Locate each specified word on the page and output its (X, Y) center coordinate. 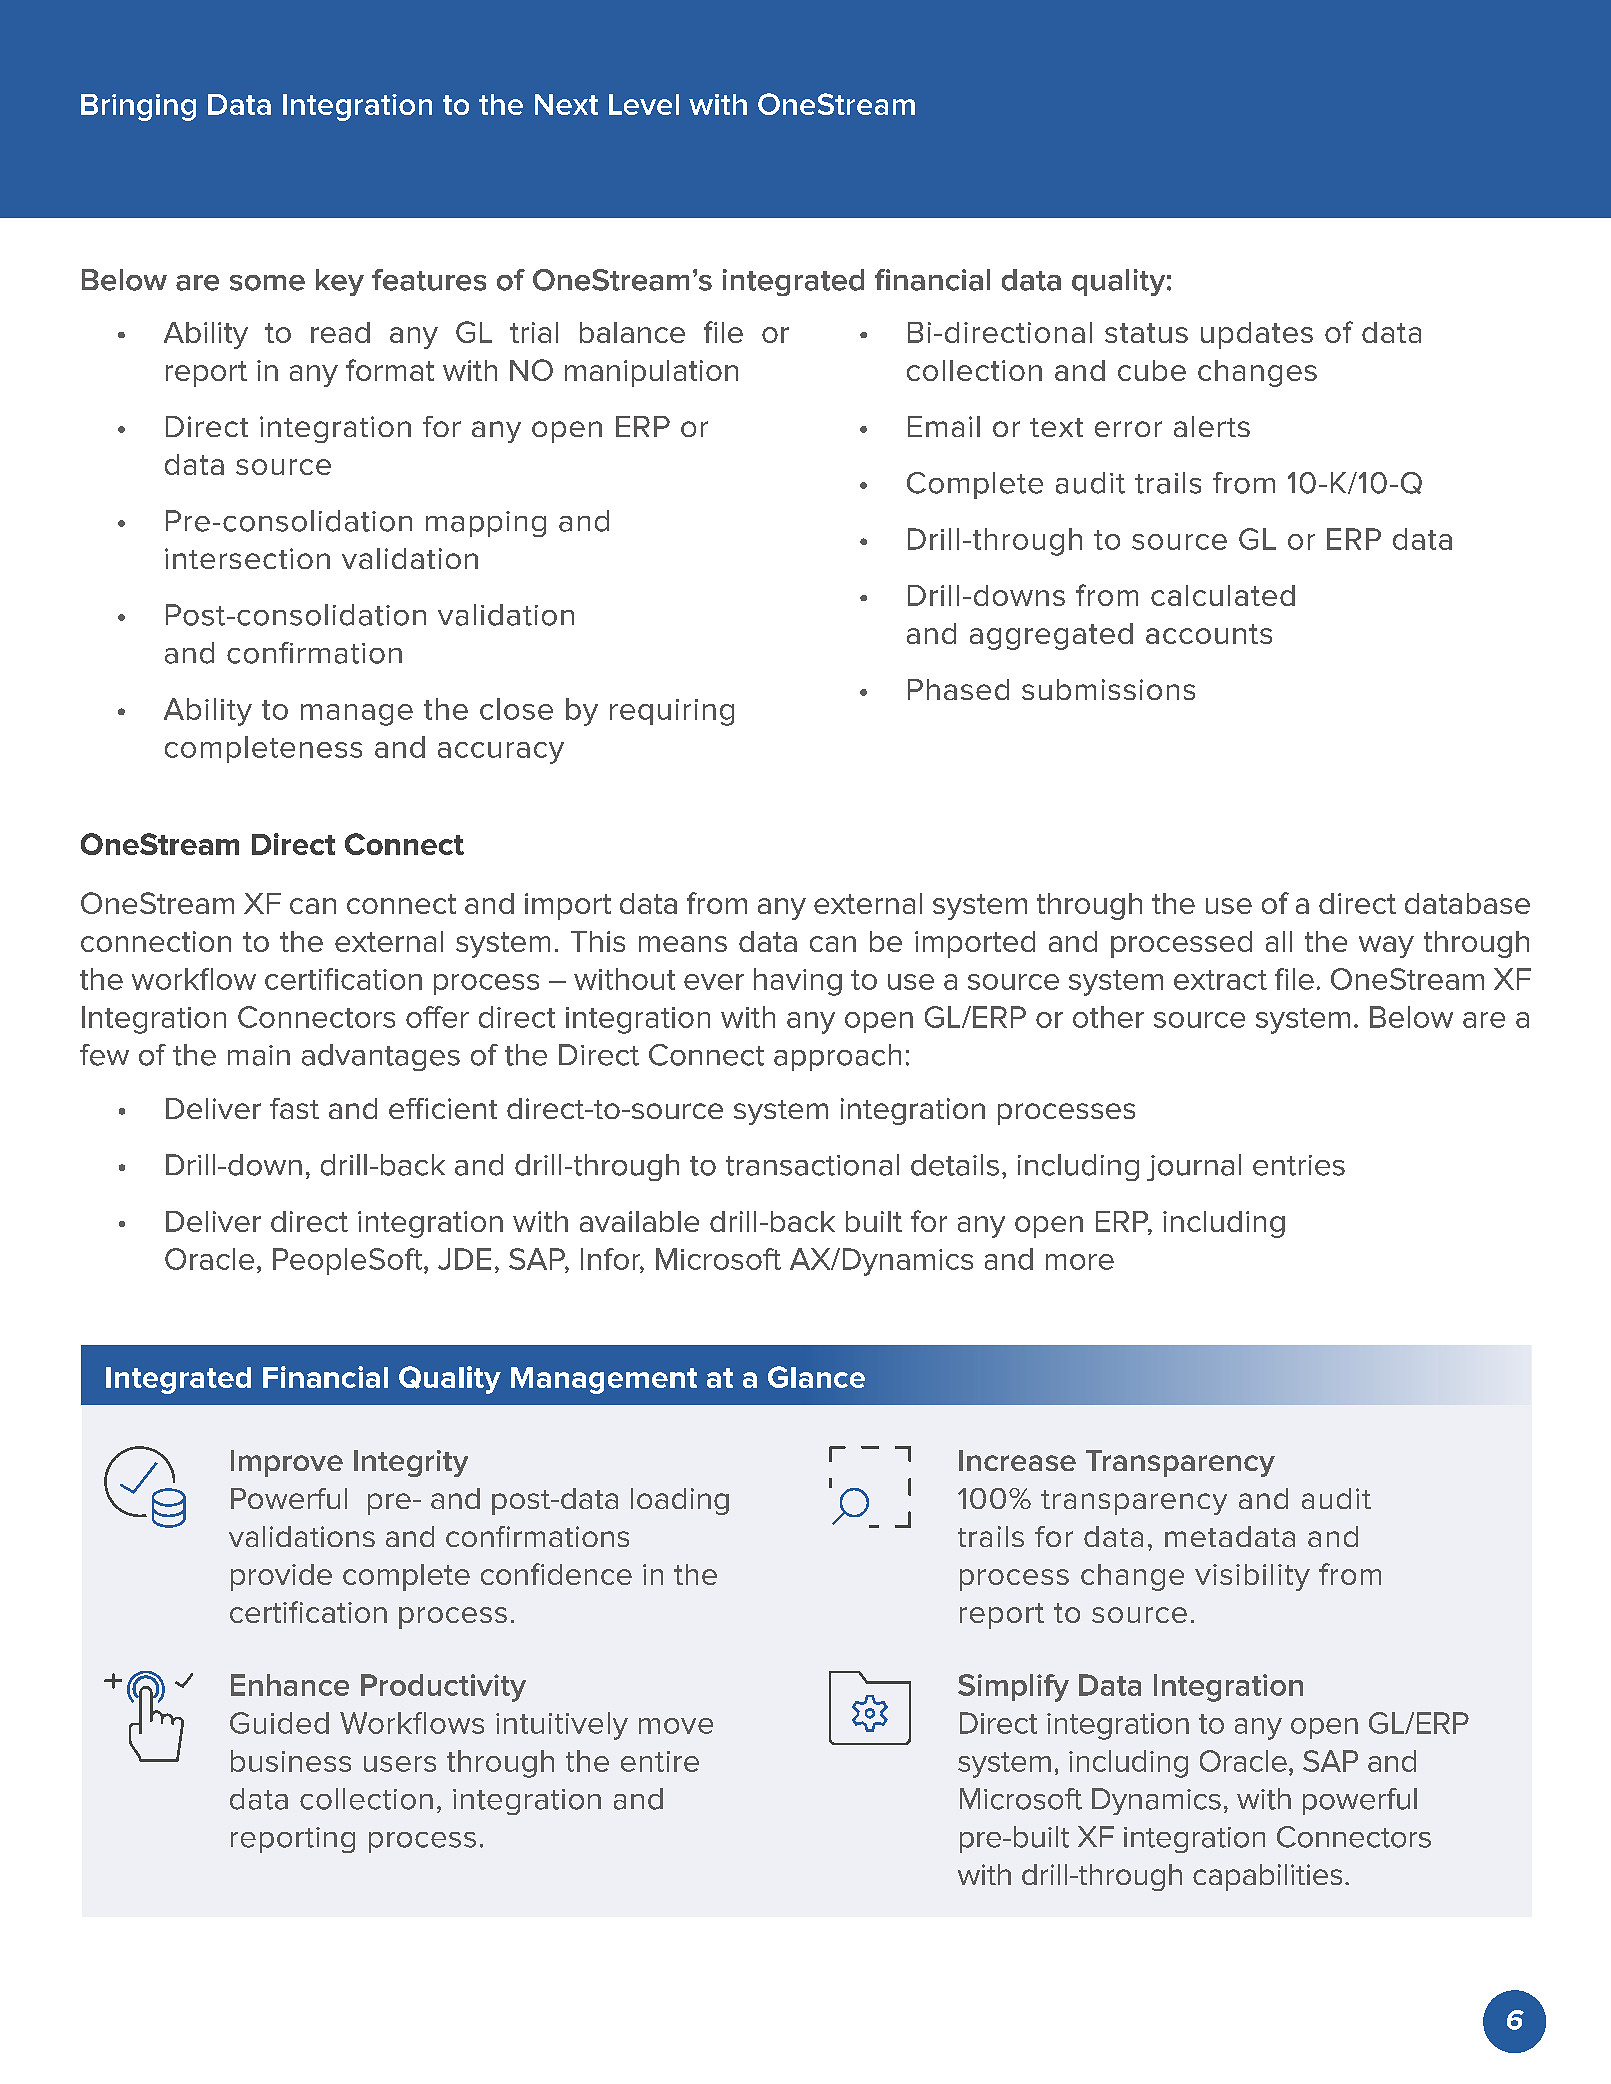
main (259, 1055)
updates (1257, 335)
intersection (247, 558)
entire (660, 1761)
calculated (1223, 595)
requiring (672, 712)
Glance (816, 1377)
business (291, 1761)
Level (644, 104)
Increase (1017, 1460)
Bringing (138, 107)
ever (714, 982)
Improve (287, 1463)
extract (1220, 980)
